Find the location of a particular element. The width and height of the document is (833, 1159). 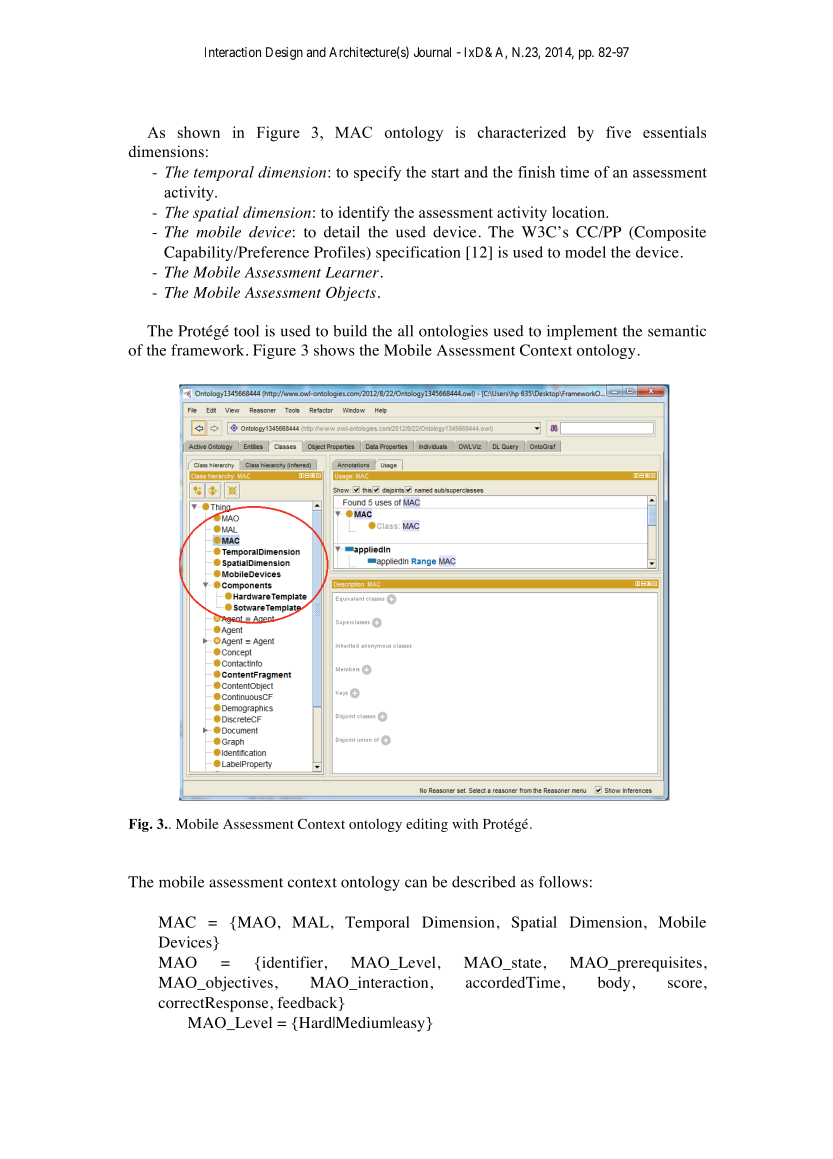

identifier is located at coordinates (291, 962).
